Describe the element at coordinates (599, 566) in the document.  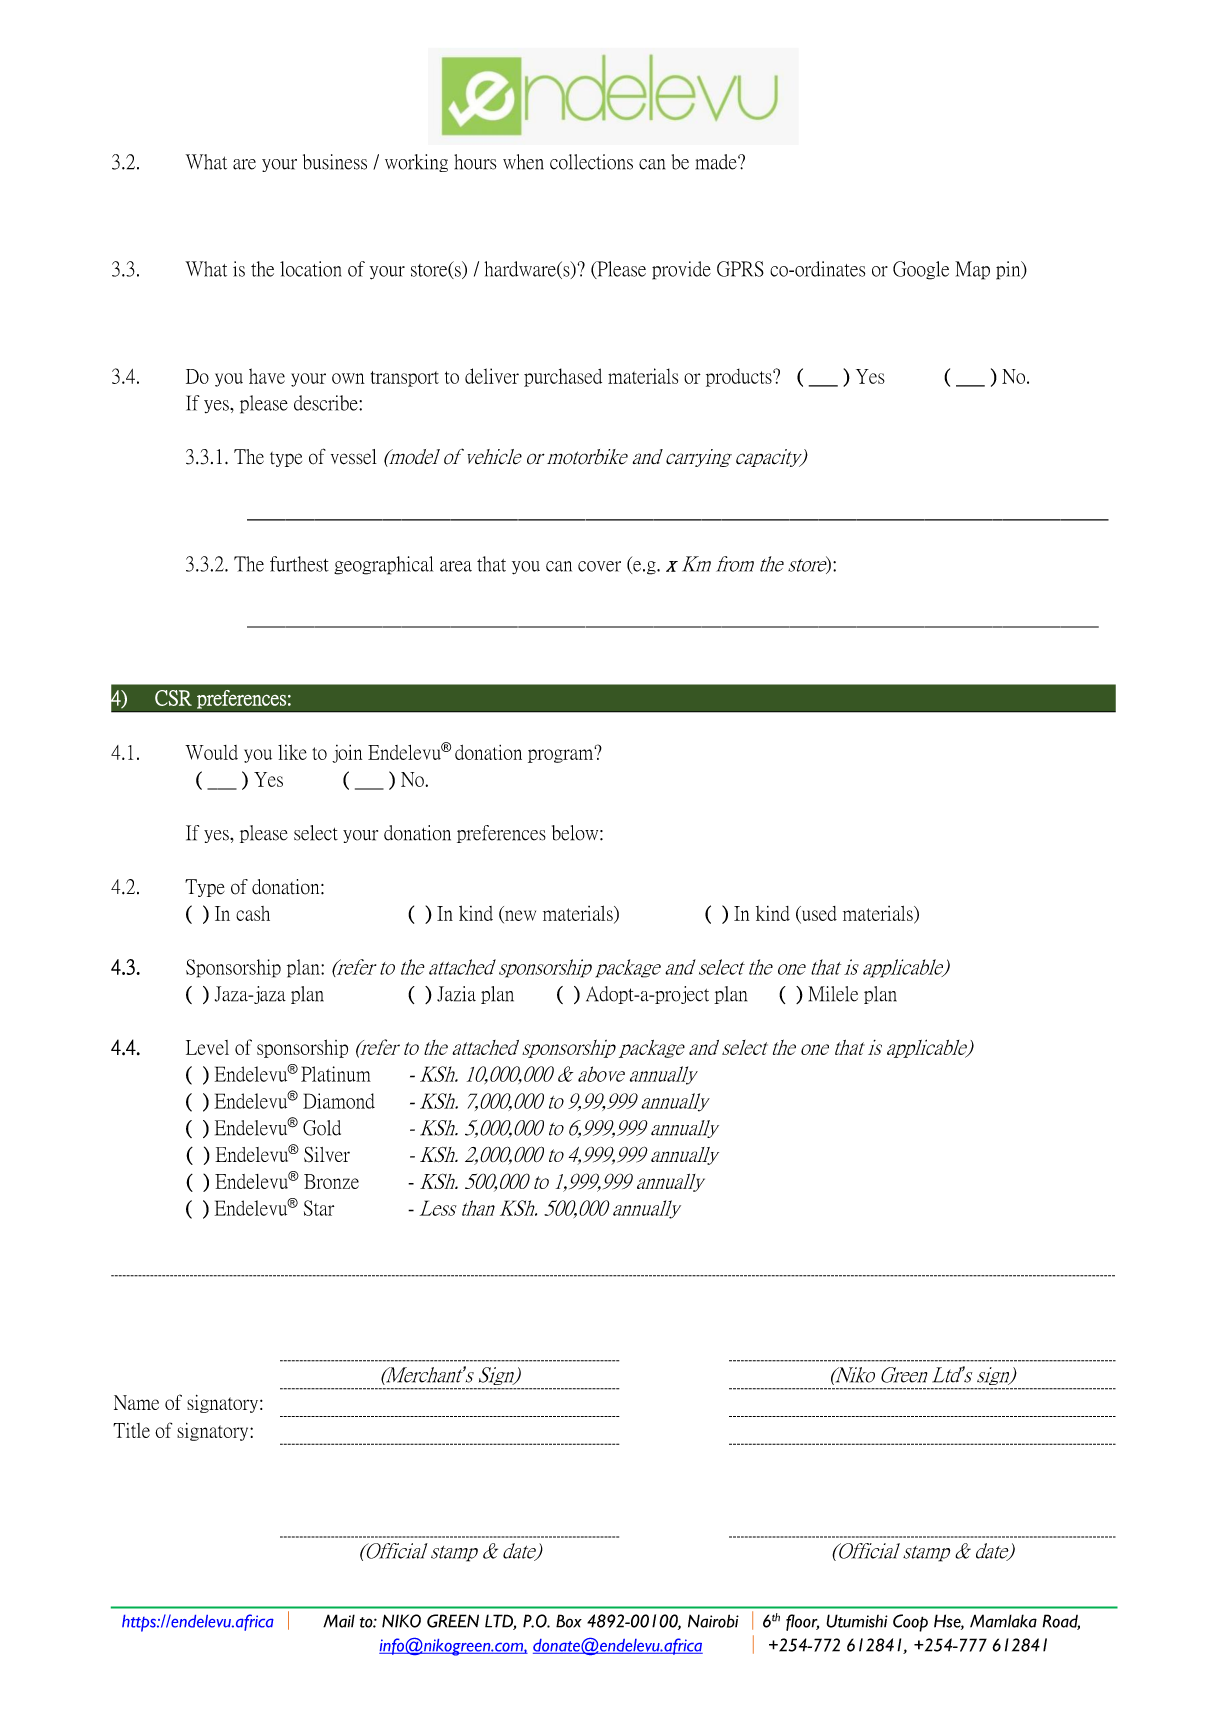
I see `cover` at that location.
